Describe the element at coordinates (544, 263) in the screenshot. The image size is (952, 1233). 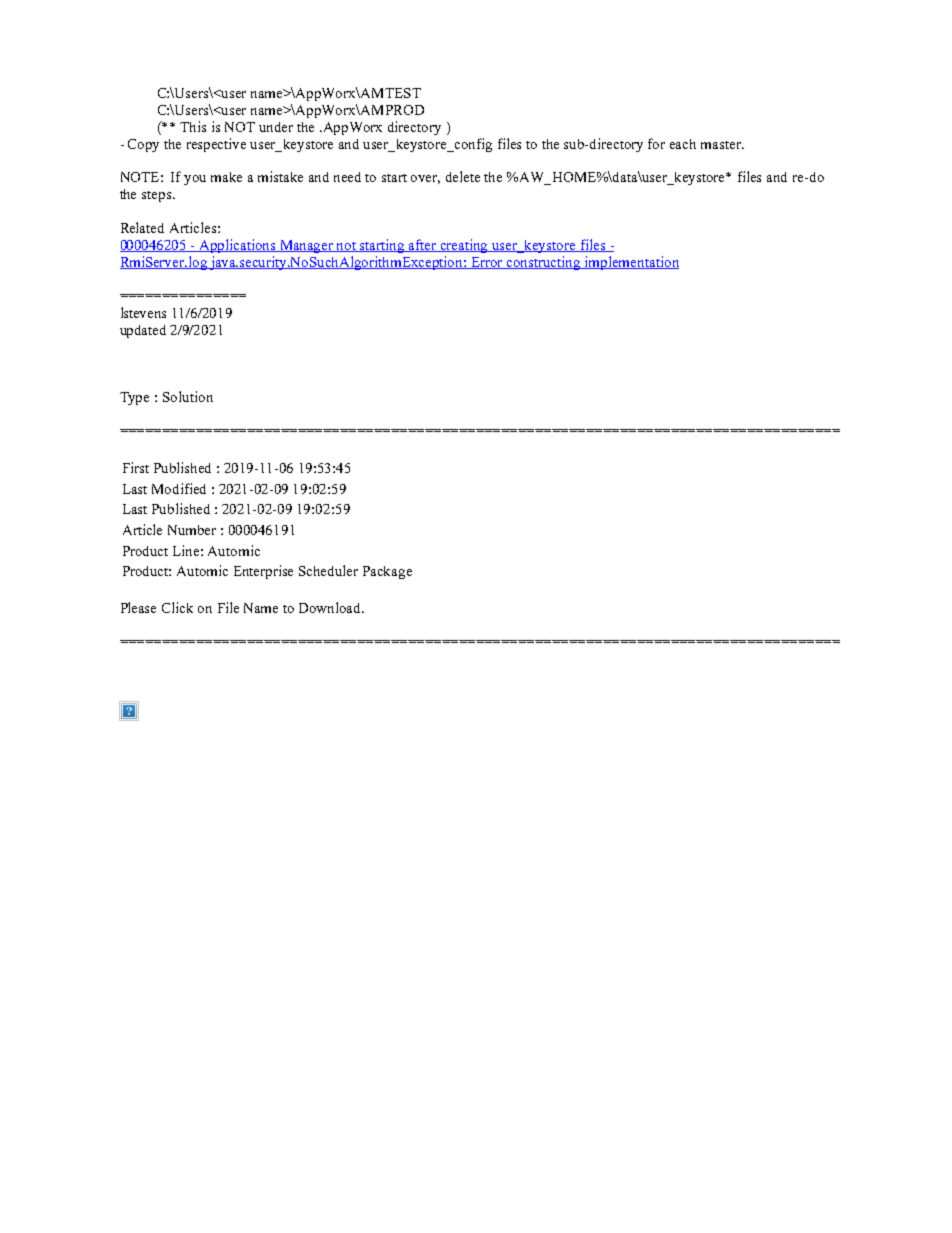
I see `constructing` at that location.
